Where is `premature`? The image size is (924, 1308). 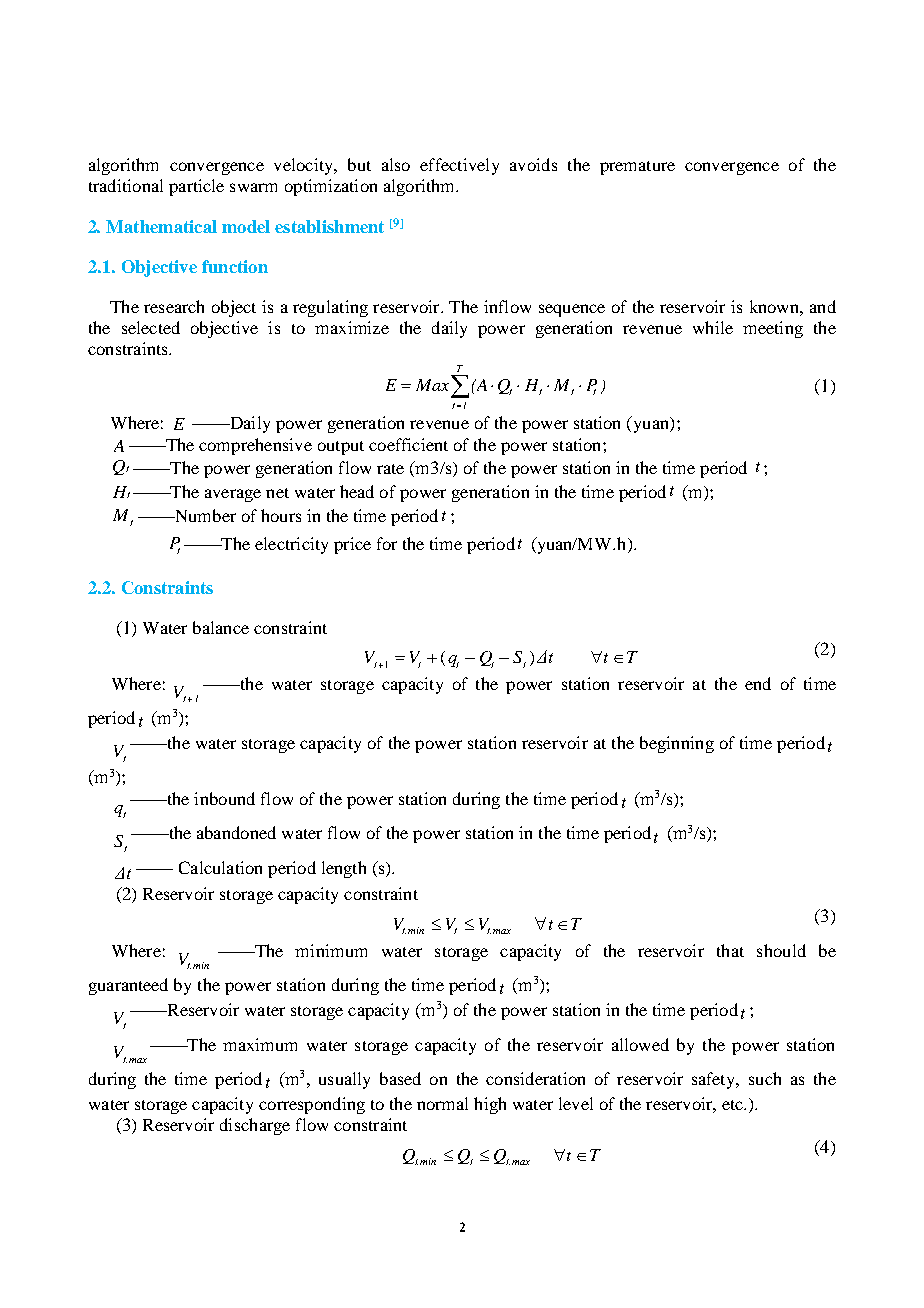 premature is located at coordinates (637, 168).
